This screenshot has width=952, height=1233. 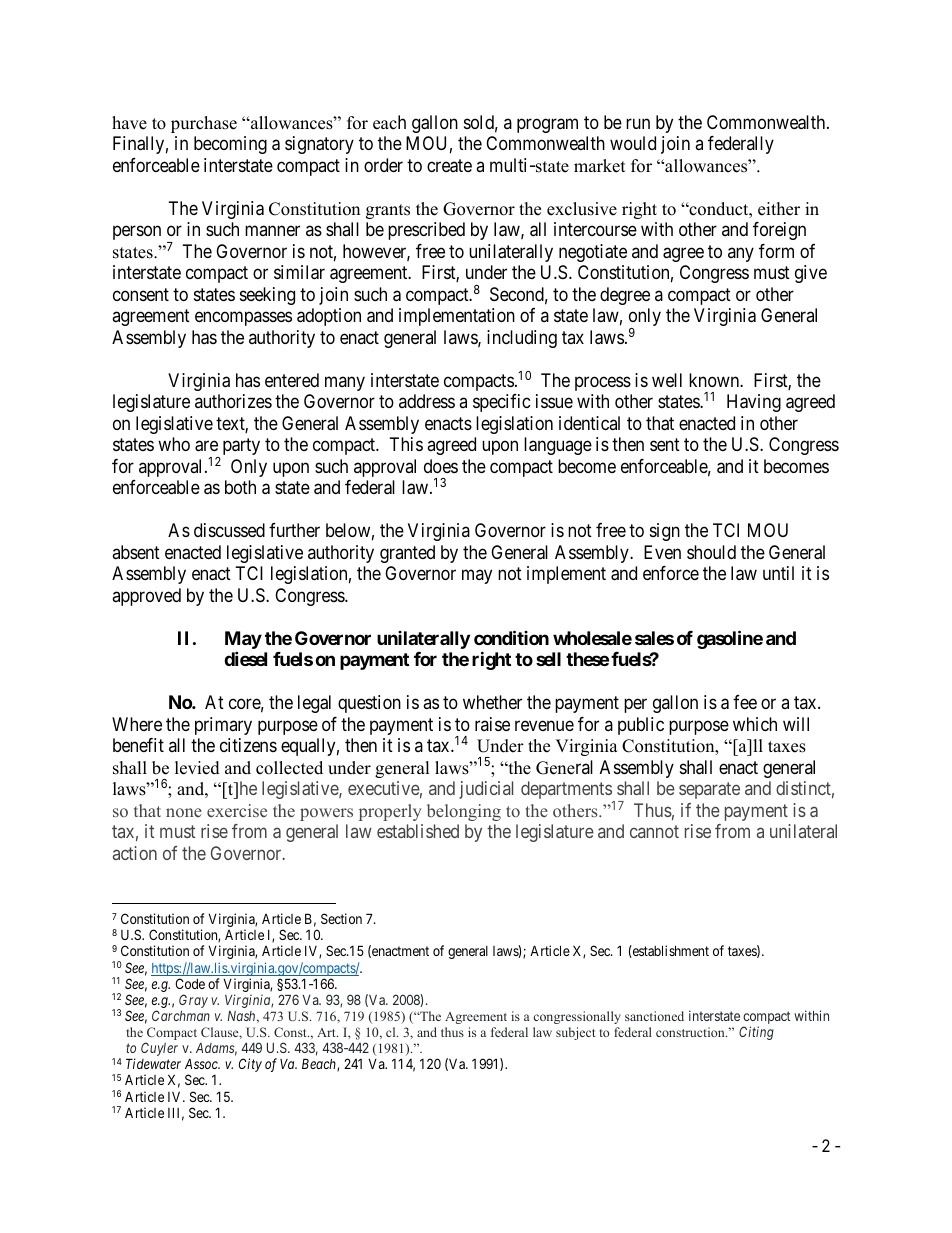 What do you see at coordinates (449, 166) in the screenshot?
I see `create` at bounding box center [449, 166].
